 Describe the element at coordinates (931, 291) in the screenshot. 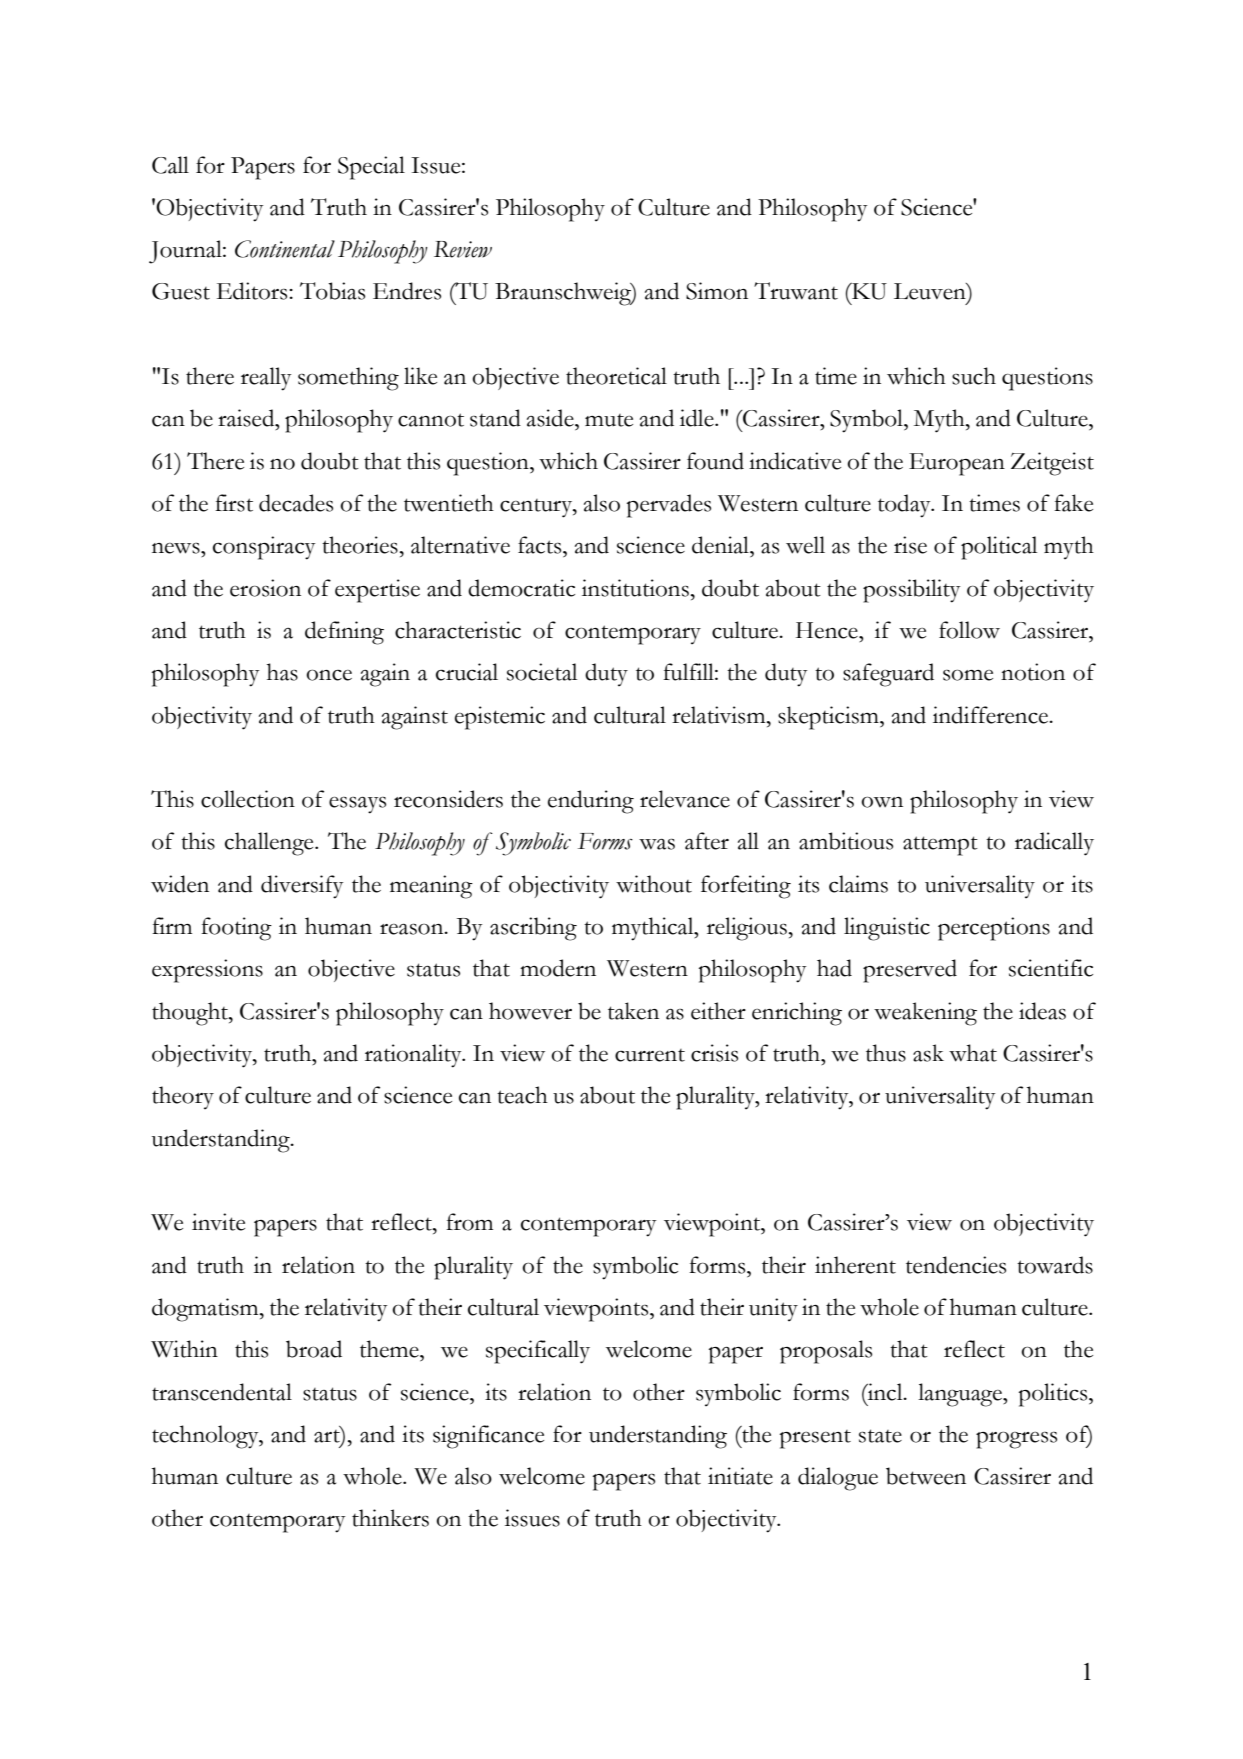

I see `Leuven` at that location.
